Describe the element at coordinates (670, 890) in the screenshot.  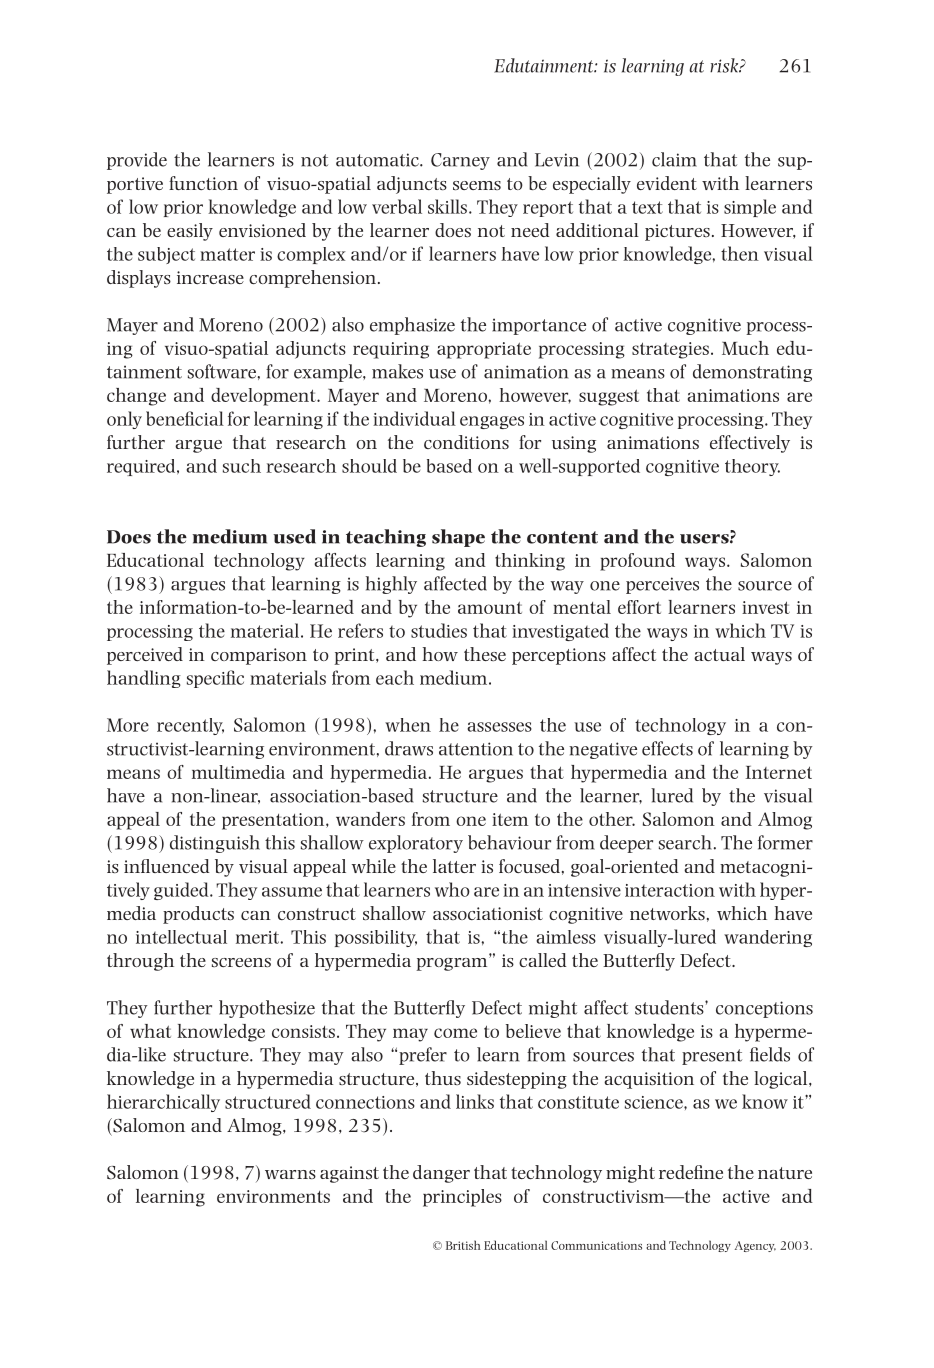
I see `interaction` at that location.
